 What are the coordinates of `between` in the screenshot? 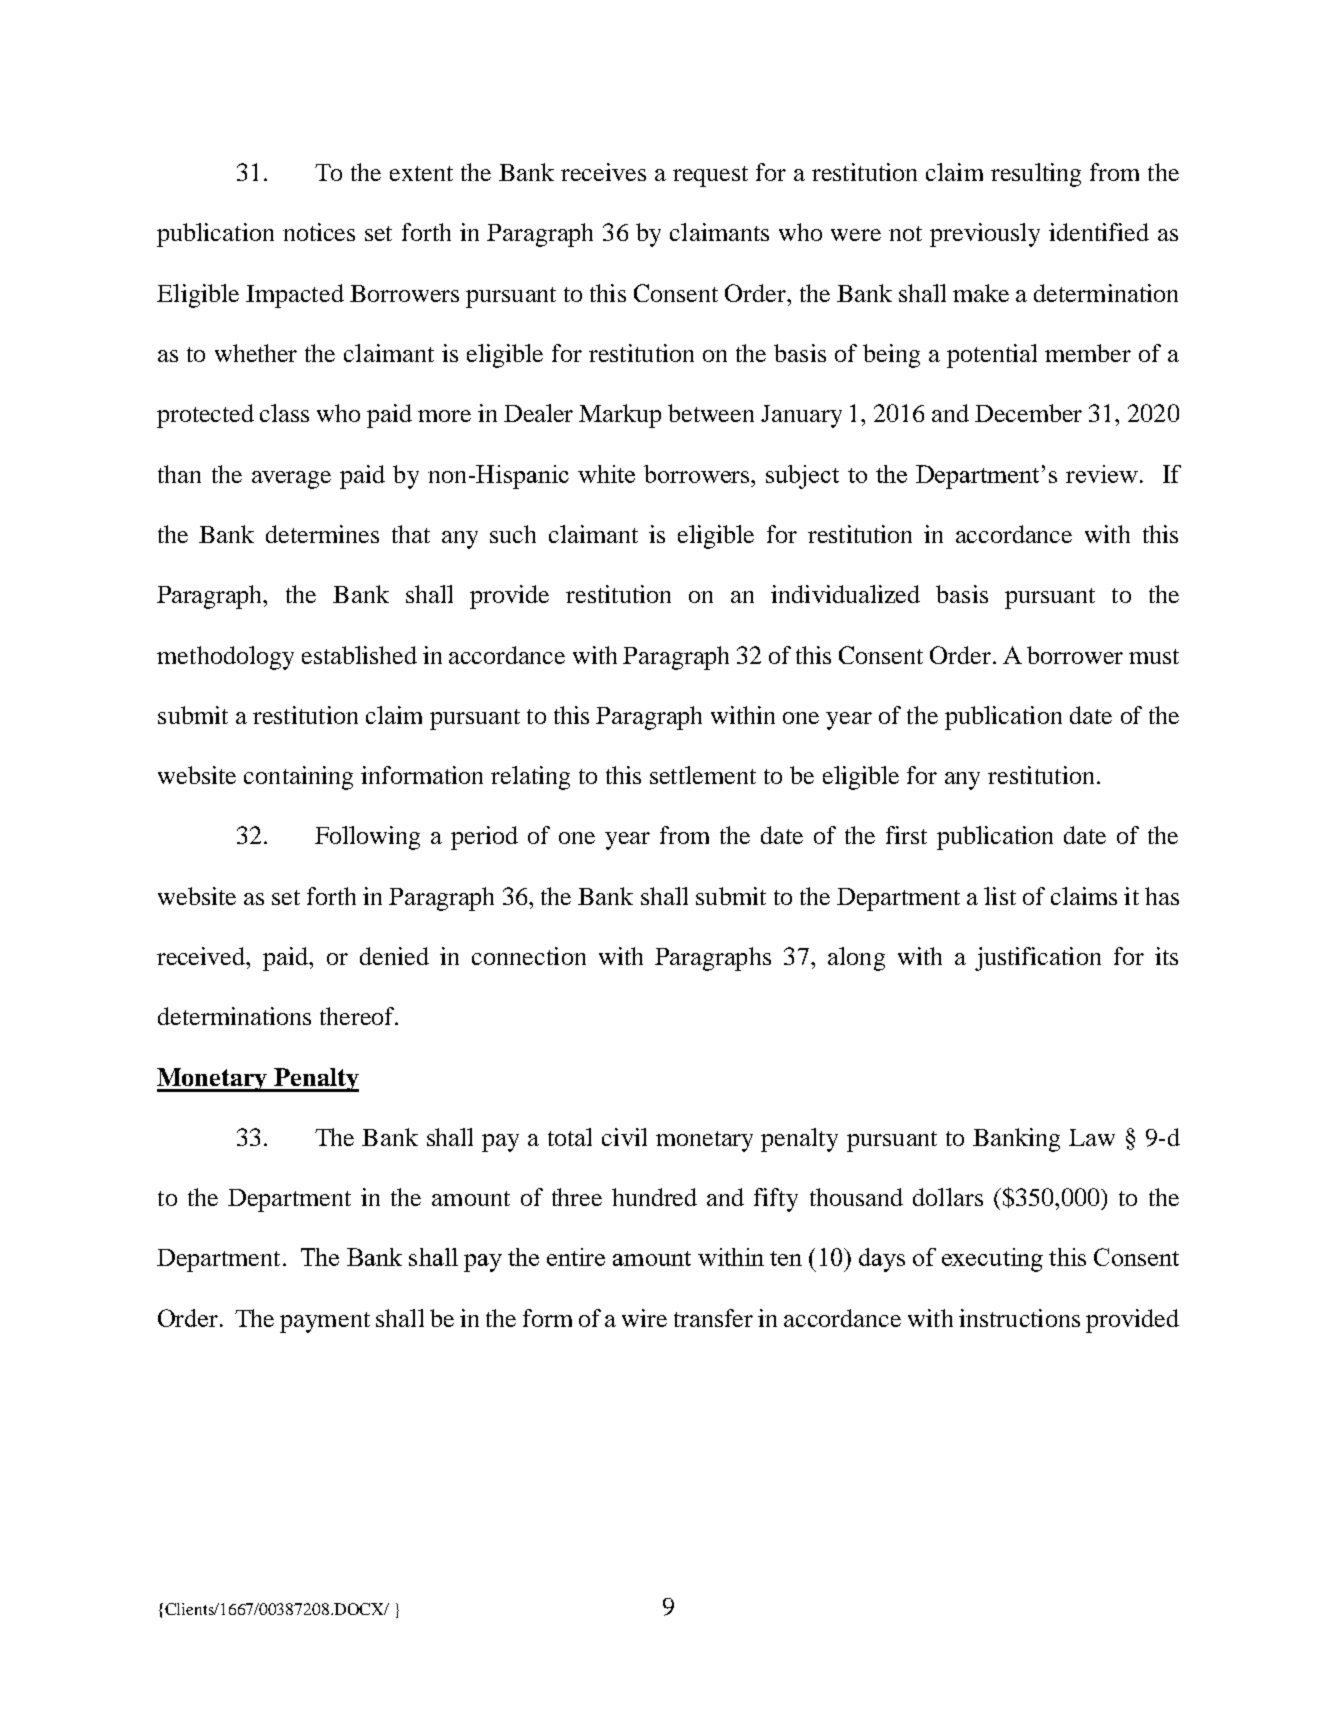 It's located at (711, 413).
